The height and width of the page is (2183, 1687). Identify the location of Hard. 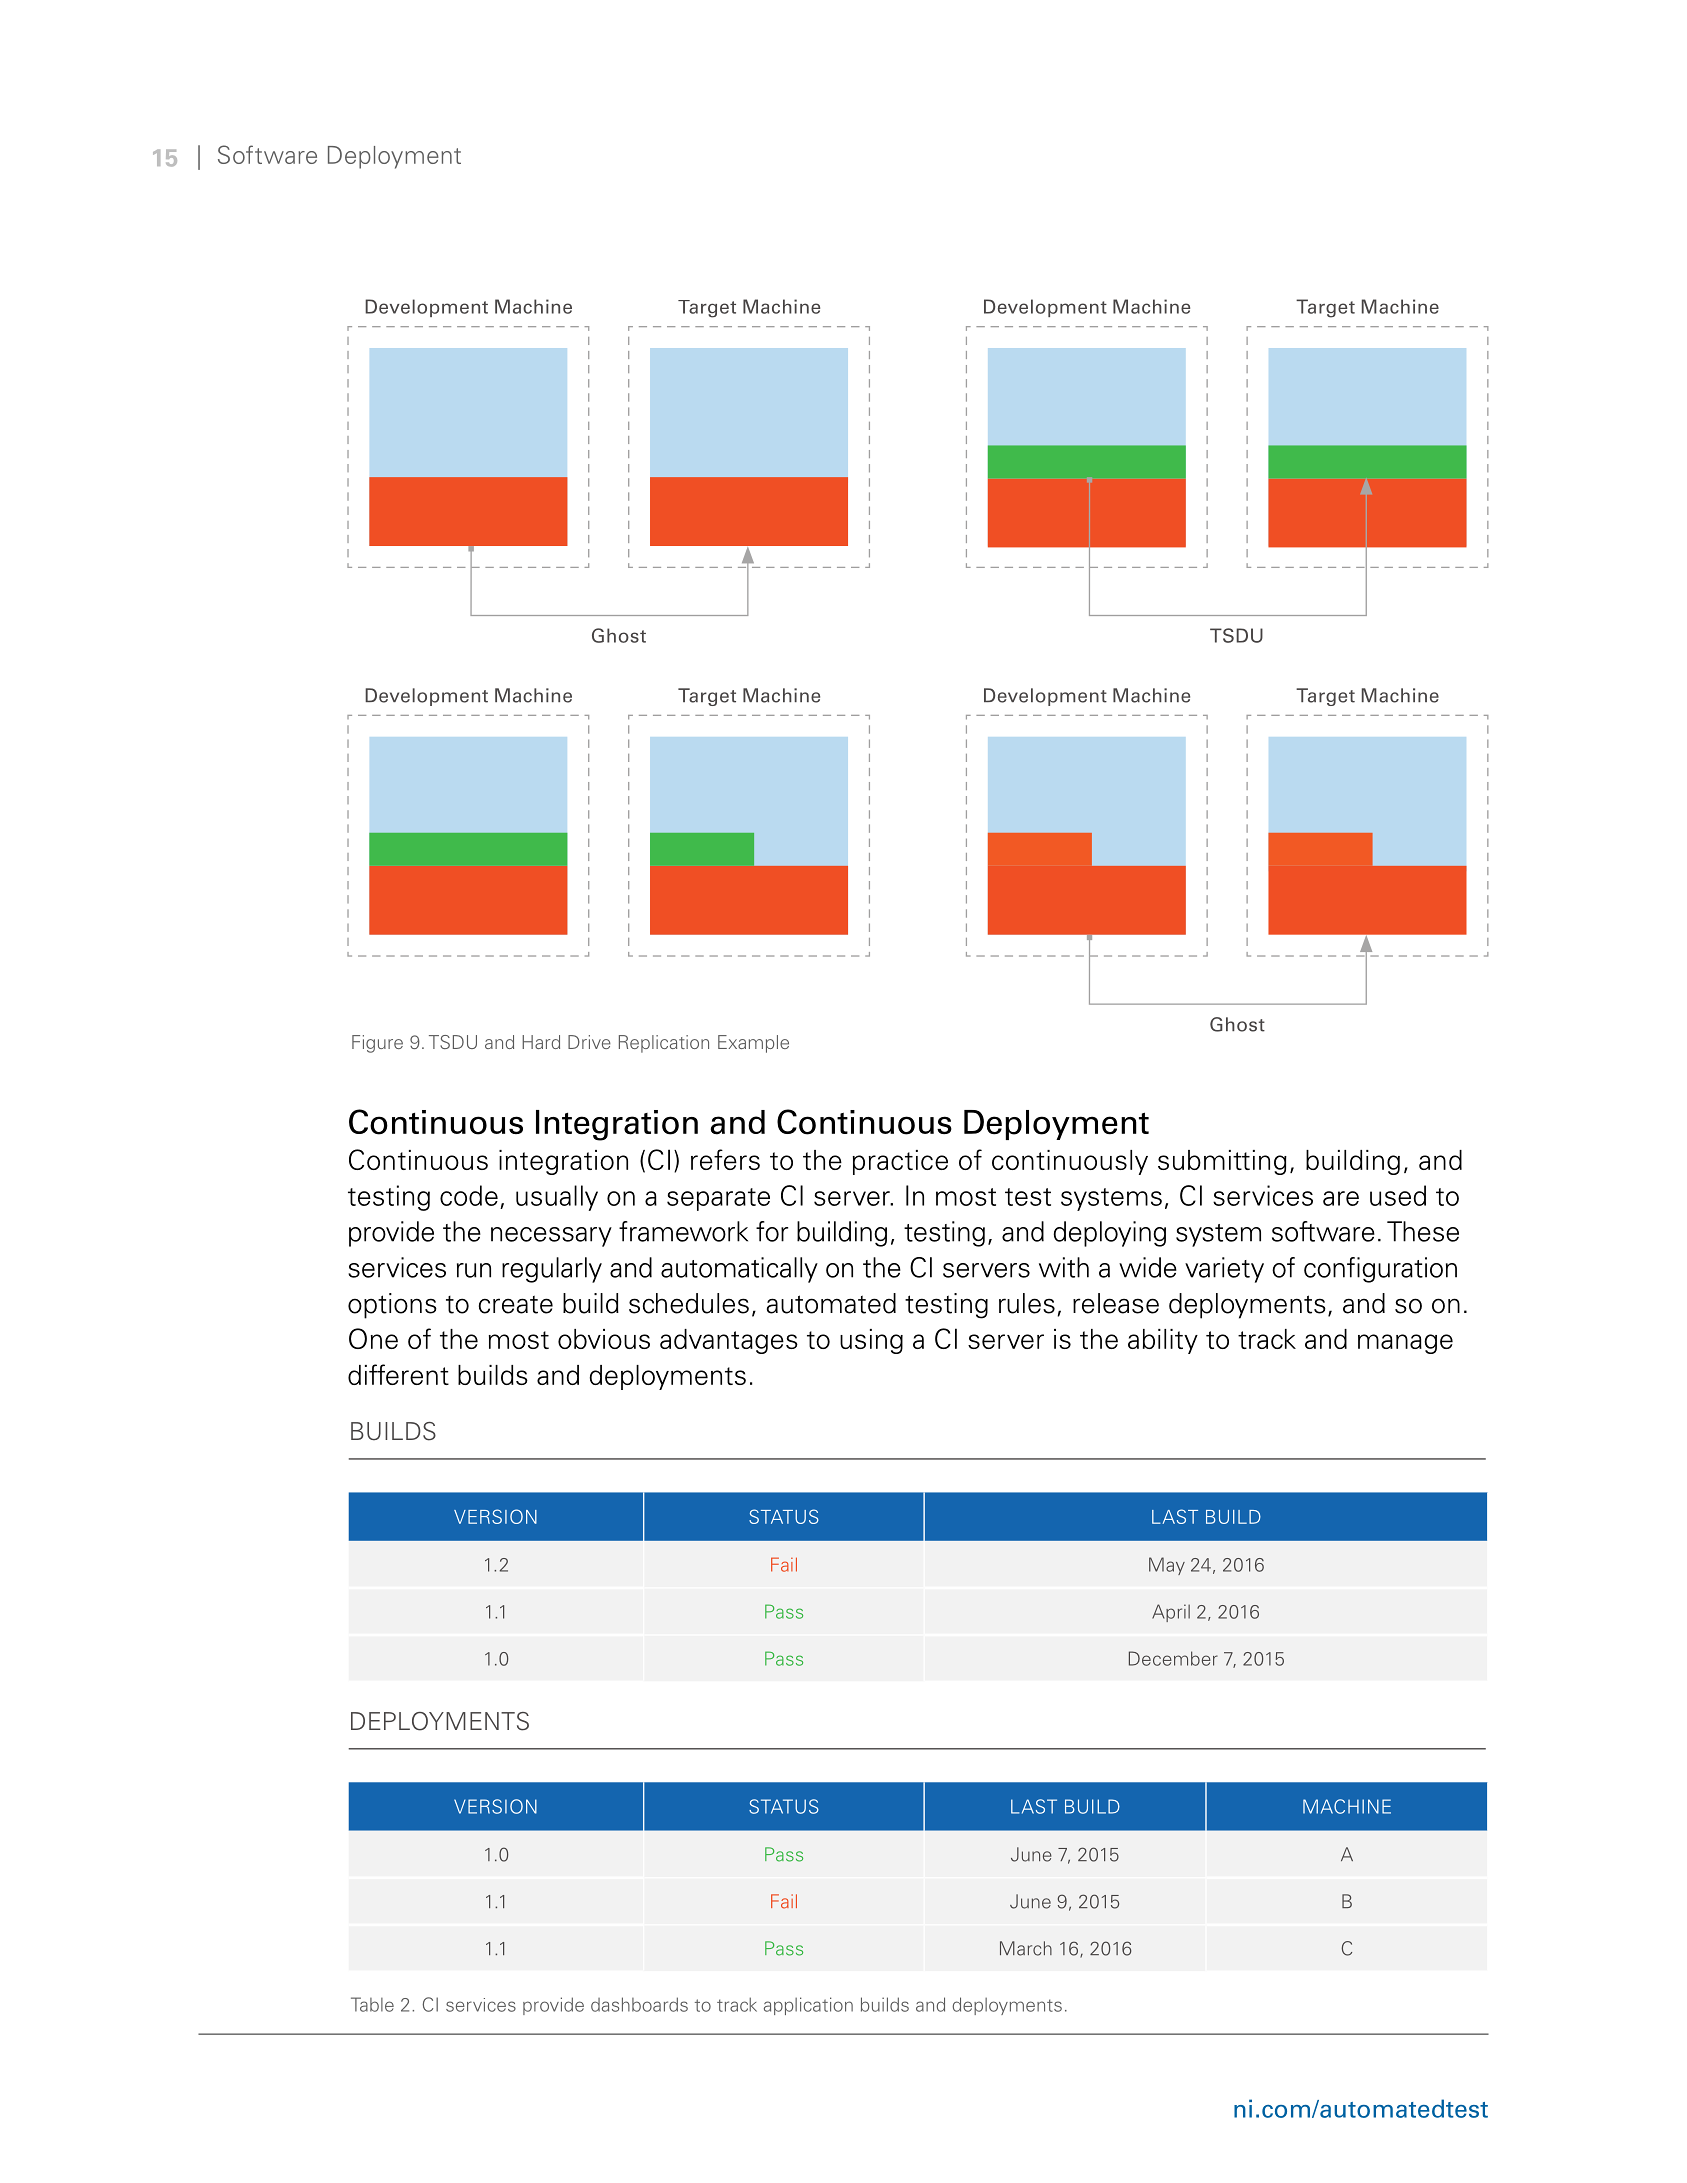
(541, 1042).
